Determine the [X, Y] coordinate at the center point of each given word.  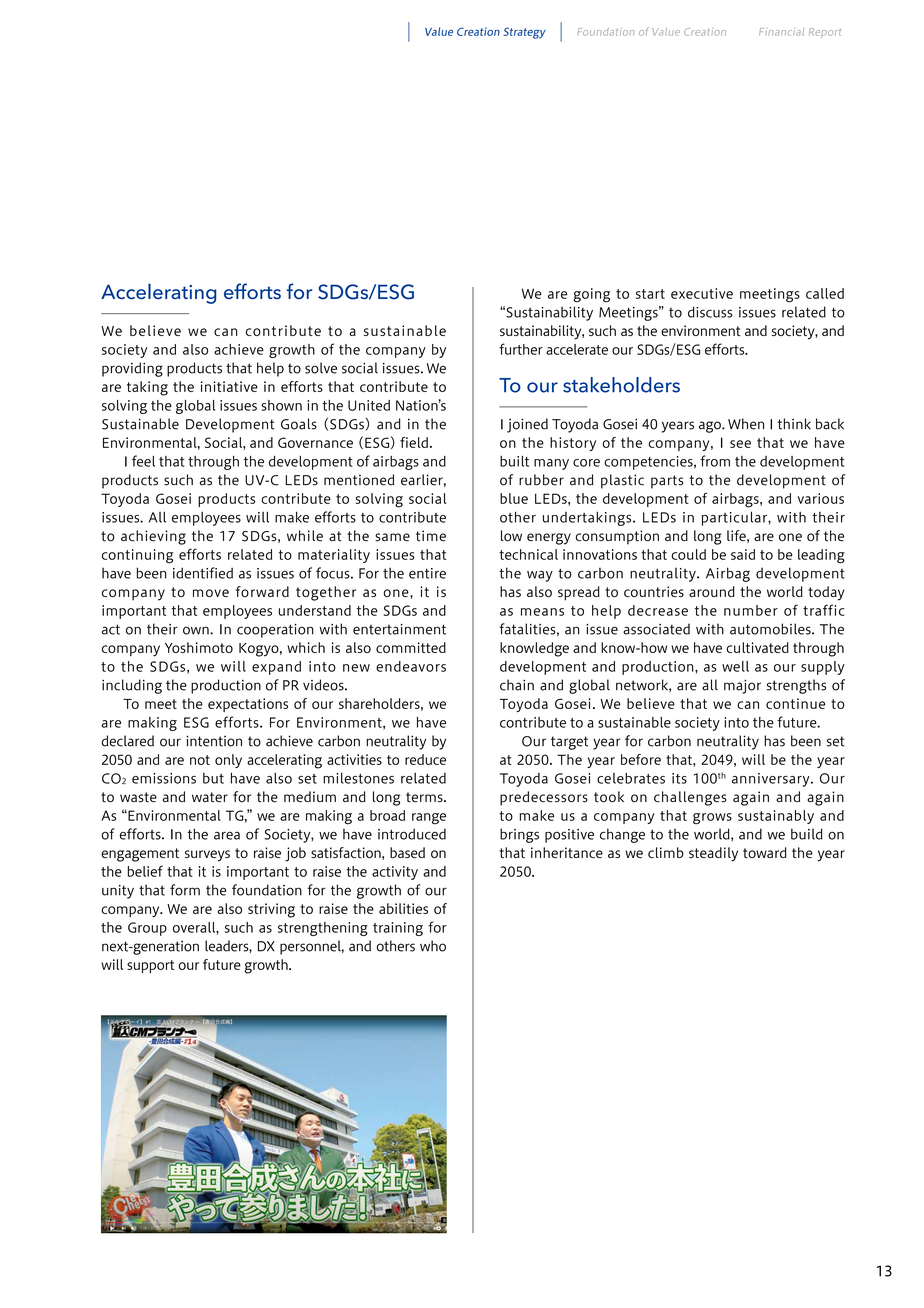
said [743, 554]
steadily [713, 854]
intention [214, 741]
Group [147, 929]
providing [132, 369]
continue [795, 703]
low [511, 536]
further [521, 349]
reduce [425, 759]
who [433, 946]
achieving [153, 537]
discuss [710, 312]
